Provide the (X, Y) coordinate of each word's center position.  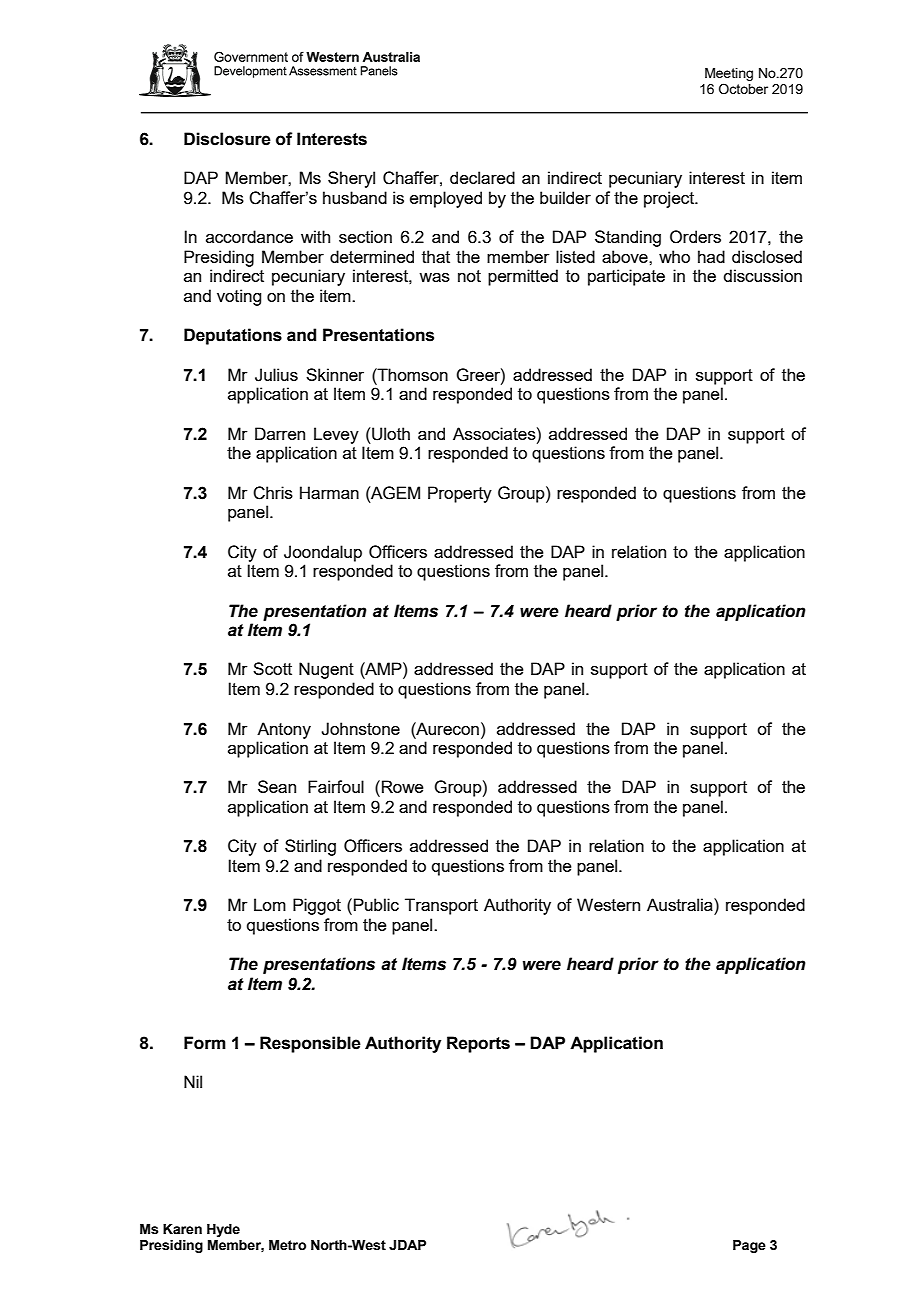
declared (482, 177)
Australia (681, 904)
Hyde (223, 1230)
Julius (276, 375)
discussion (762, 275)
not (469, 276)
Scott (272, 668)
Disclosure (227, 139)
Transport (441, 906)
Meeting (729, 74)
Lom (270, 904)
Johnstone (360, 729)
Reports (478, 1044)
